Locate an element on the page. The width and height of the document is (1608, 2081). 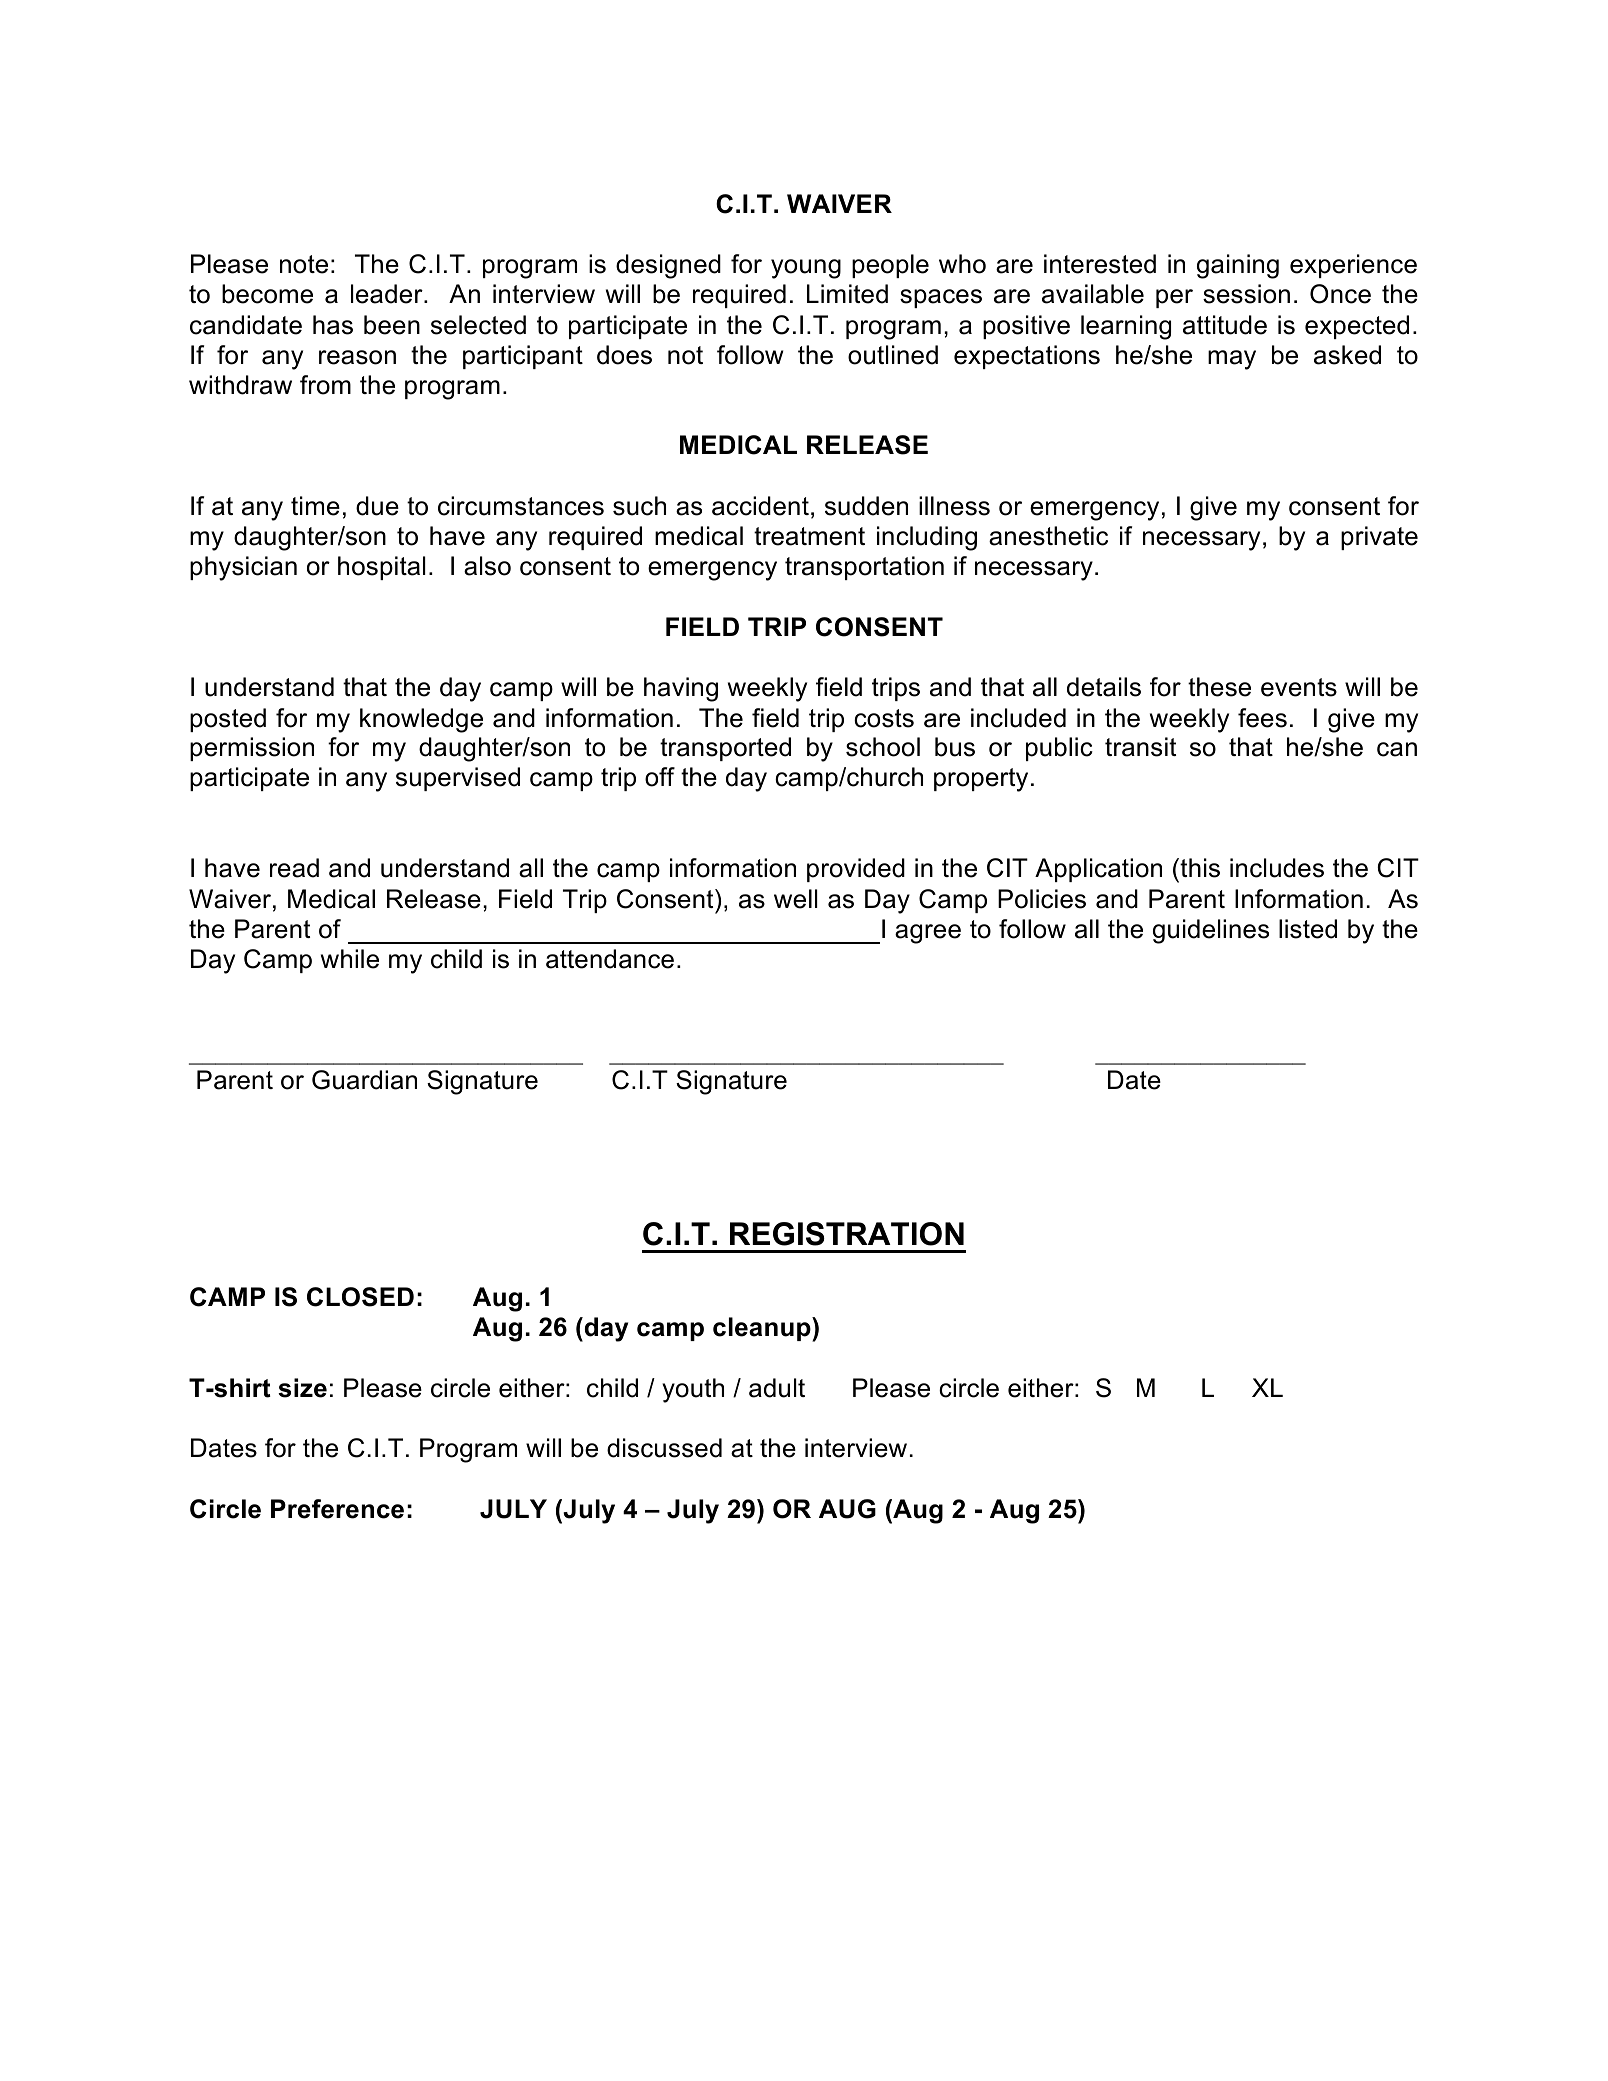
session is located at coordinates (1246, 294).
